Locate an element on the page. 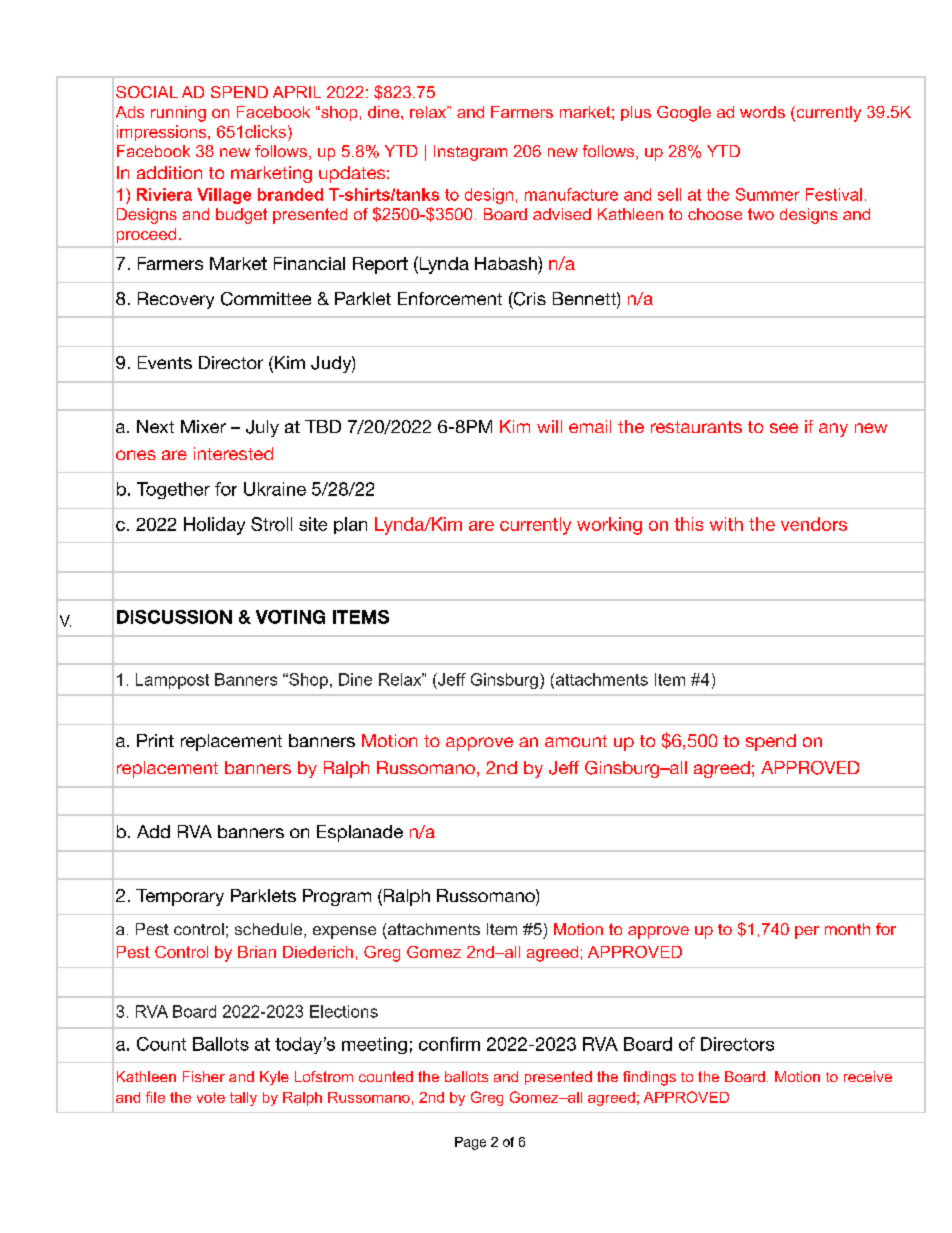  vote is located at coordinates (211, 1097).
